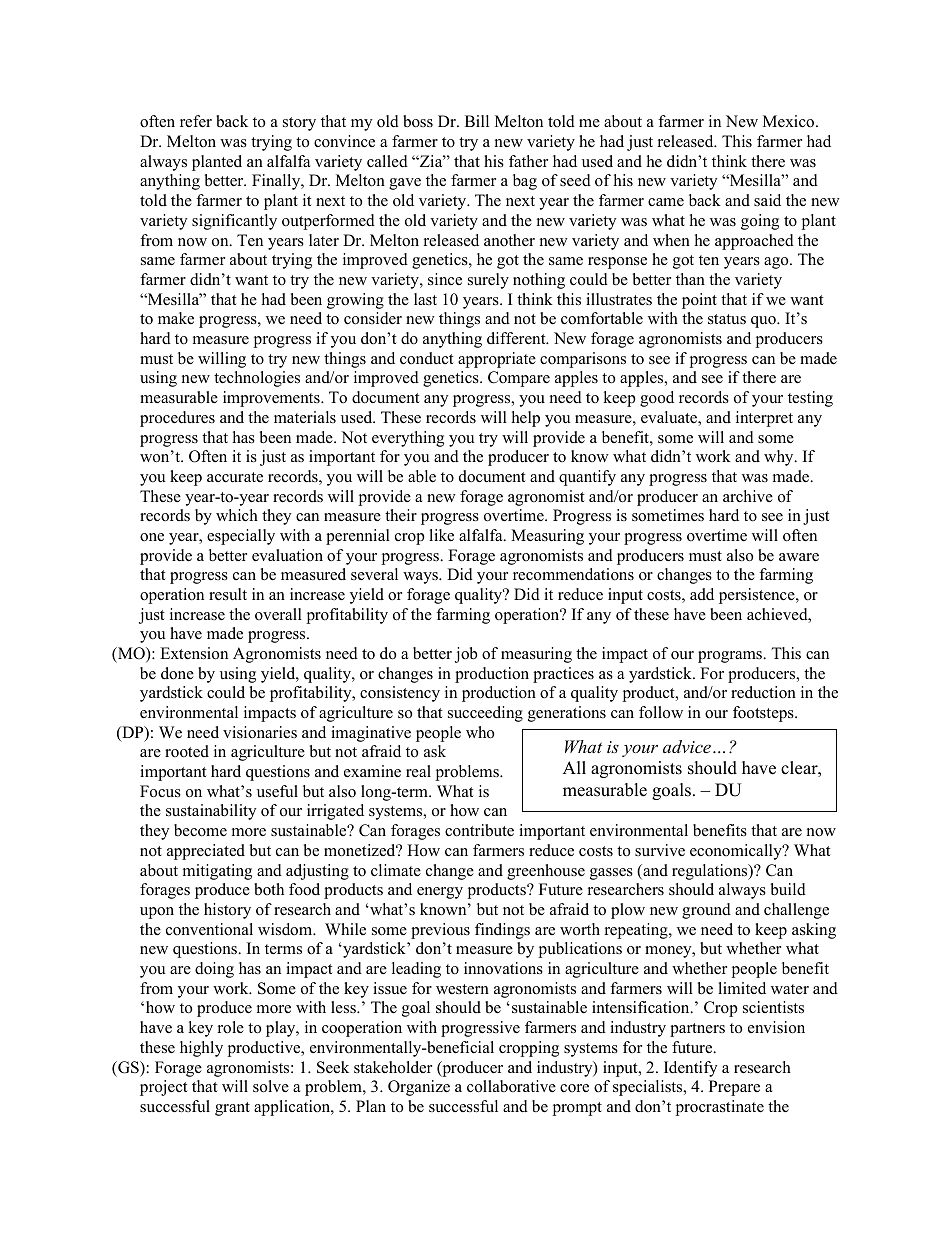 The image size is (952, 1233). Describe the element at coordinates (466, 655) in the image. I see `job` at that location.
